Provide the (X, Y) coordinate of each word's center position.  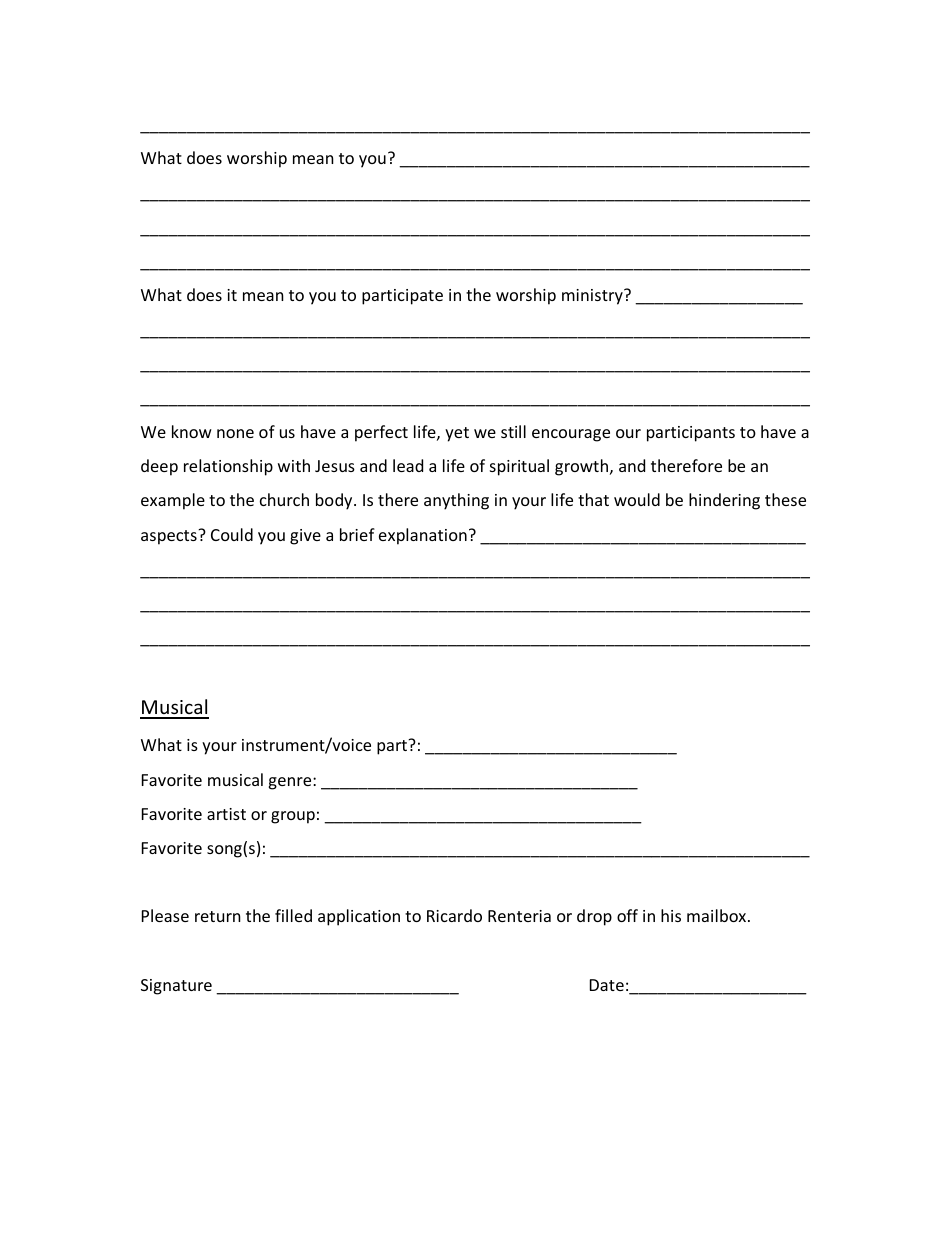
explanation (423, 536)
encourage (571, 435)
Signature (176, 987)
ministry (593, 297)
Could (232, 534)
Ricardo (454, 915)
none (235, 433)
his (671, 915)
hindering (724, 501)
